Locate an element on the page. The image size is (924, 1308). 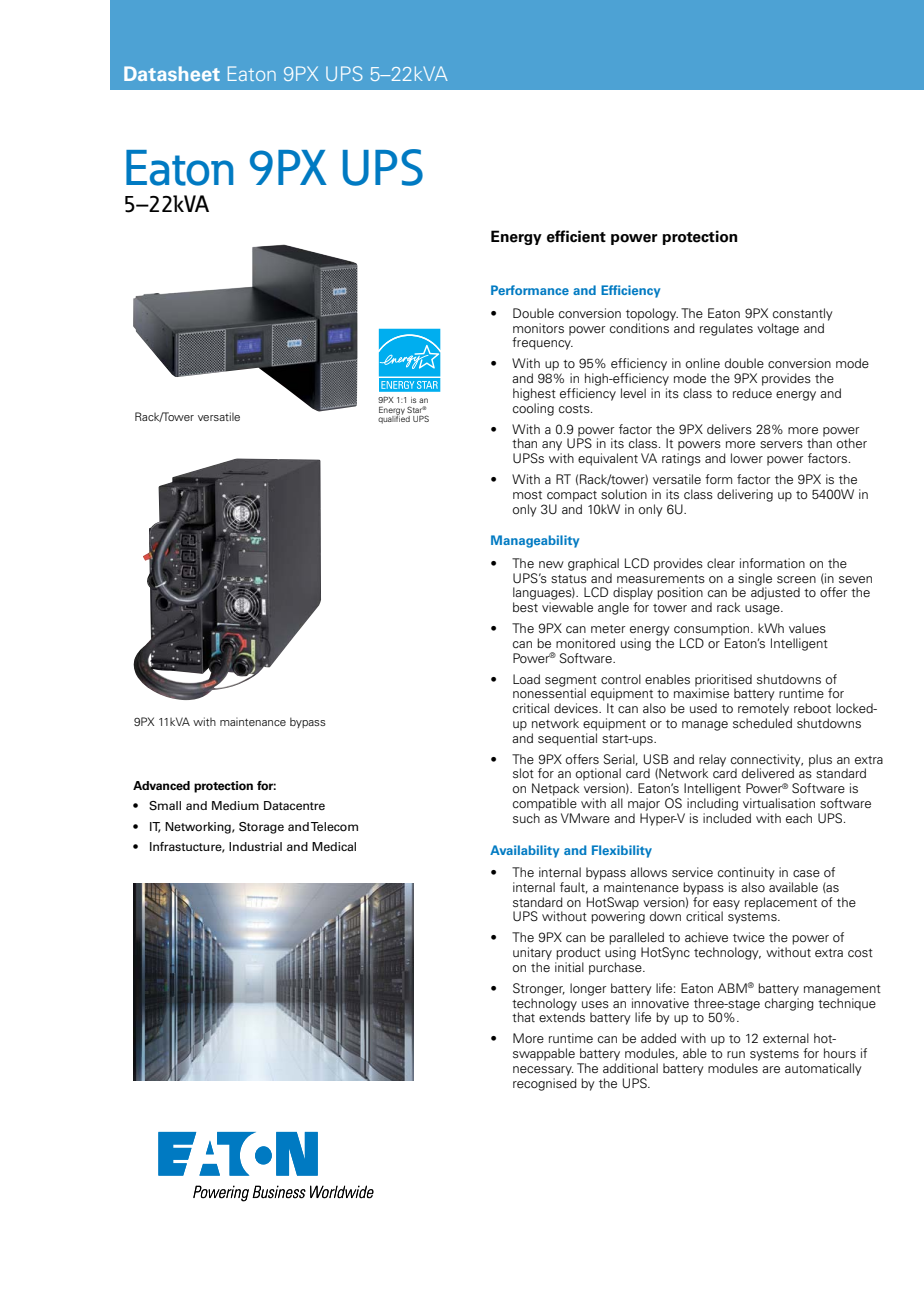
servers is located at coordinates (781, 444).
